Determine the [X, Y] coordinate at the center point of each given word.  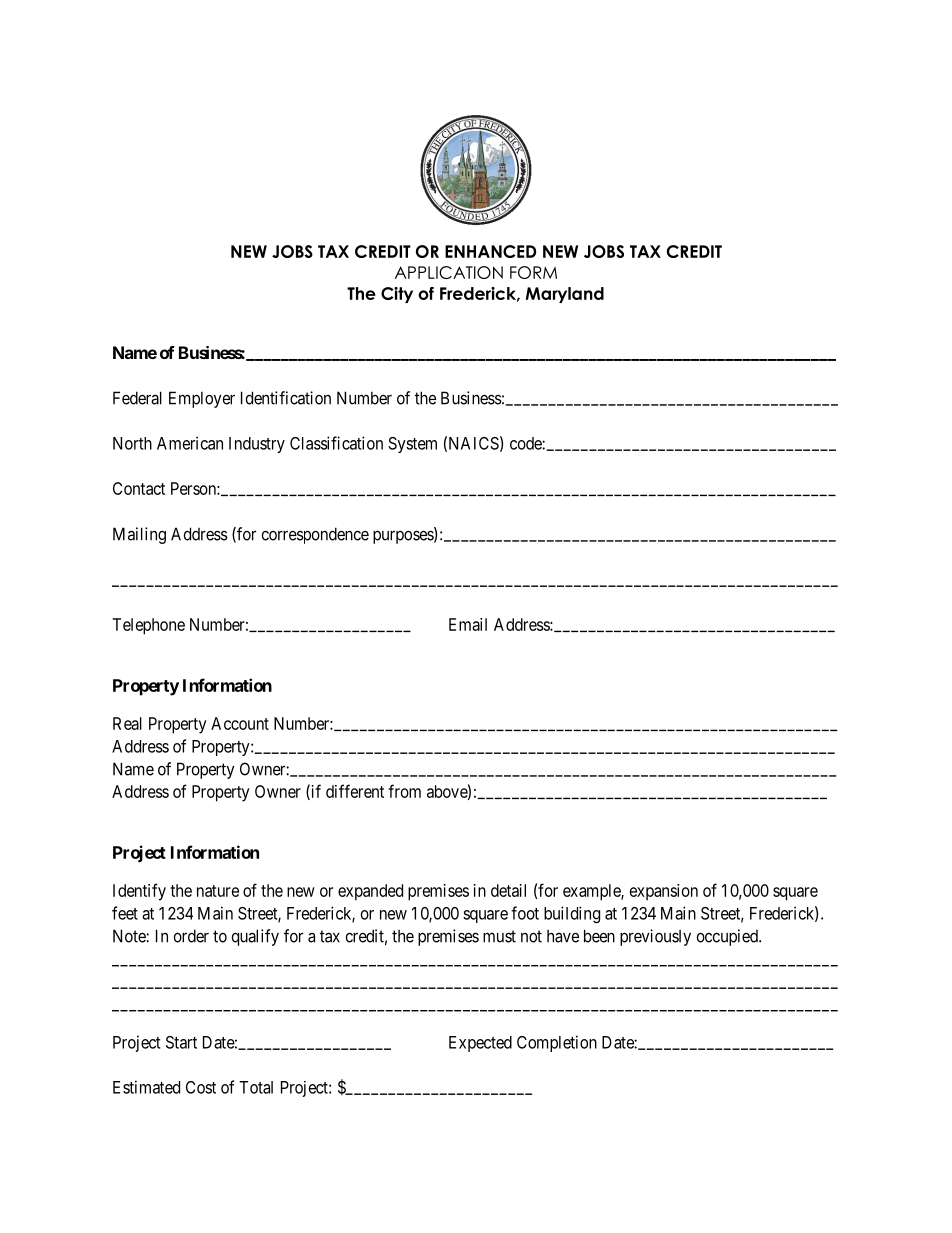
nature [218, 891]
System [412, 445]
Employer [202, 399]
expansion [664, 892]
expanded [370, 892]
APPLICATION [449, 272]
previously [655, 937]
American [190, 443]
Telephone [148, 626]
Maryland [565, 295]
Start [181, 1042]
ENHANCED [490, 251]
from [404, 791]
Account [240, 723]
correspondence [315, 535]
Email [468, 624]
